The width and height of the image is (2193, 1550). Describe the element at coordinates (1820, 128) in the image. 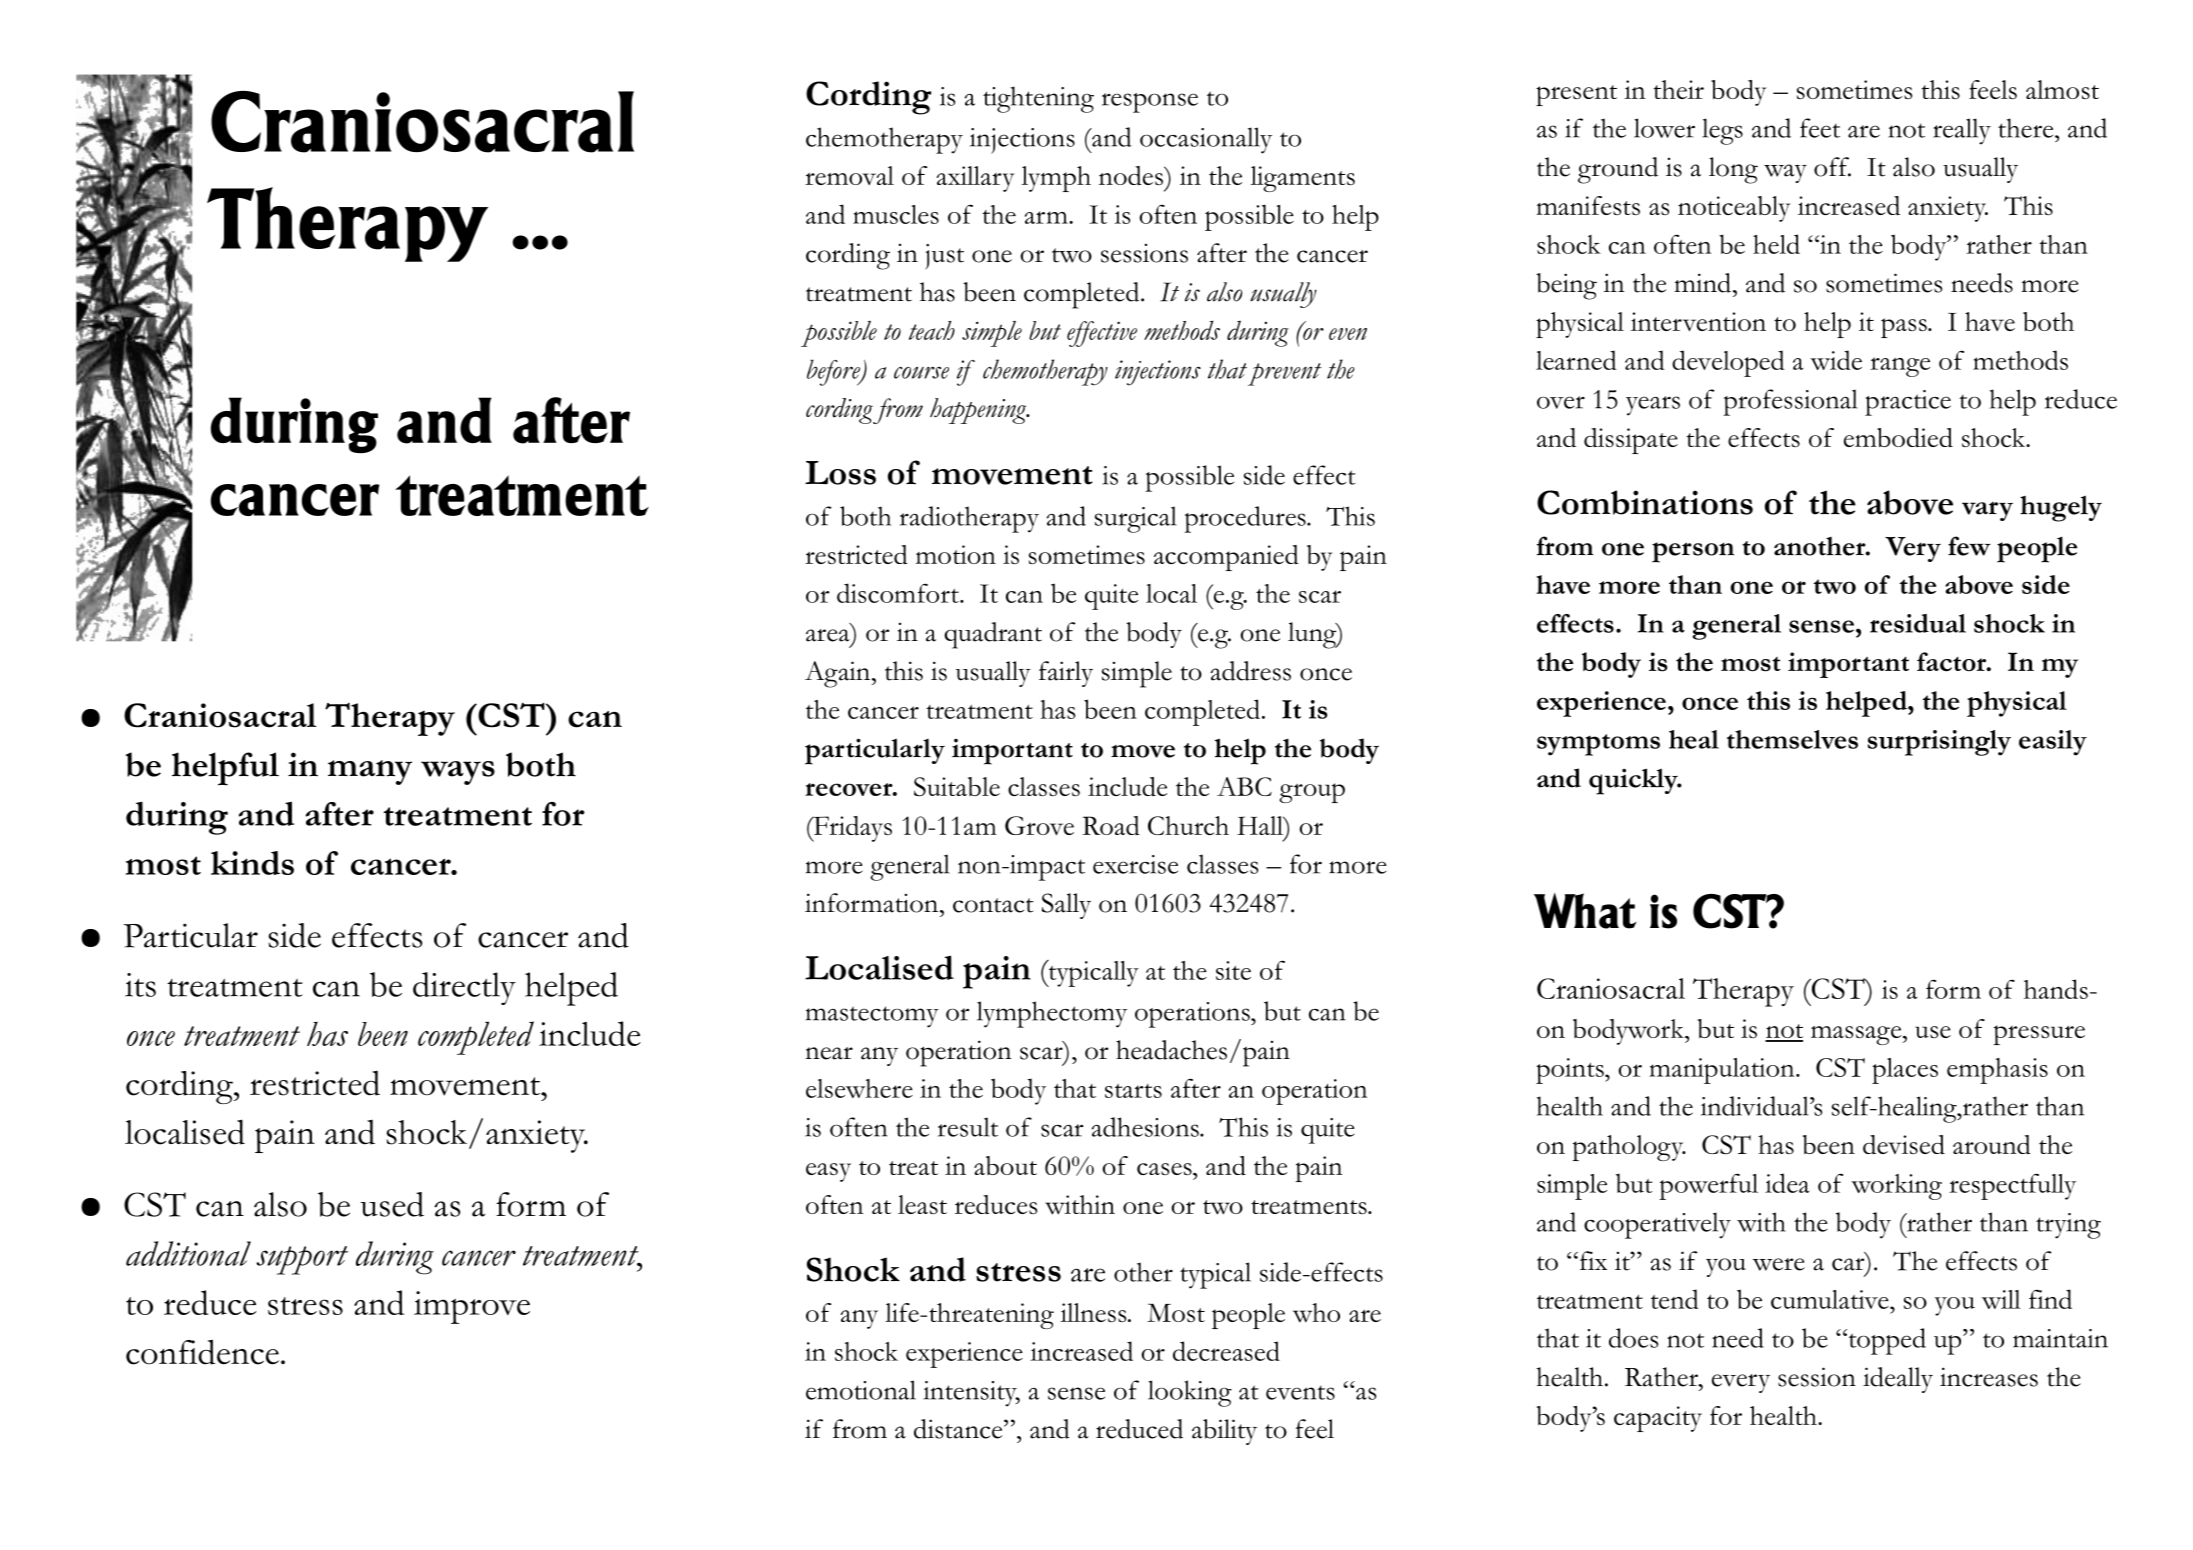

I see `feet` at that location.
